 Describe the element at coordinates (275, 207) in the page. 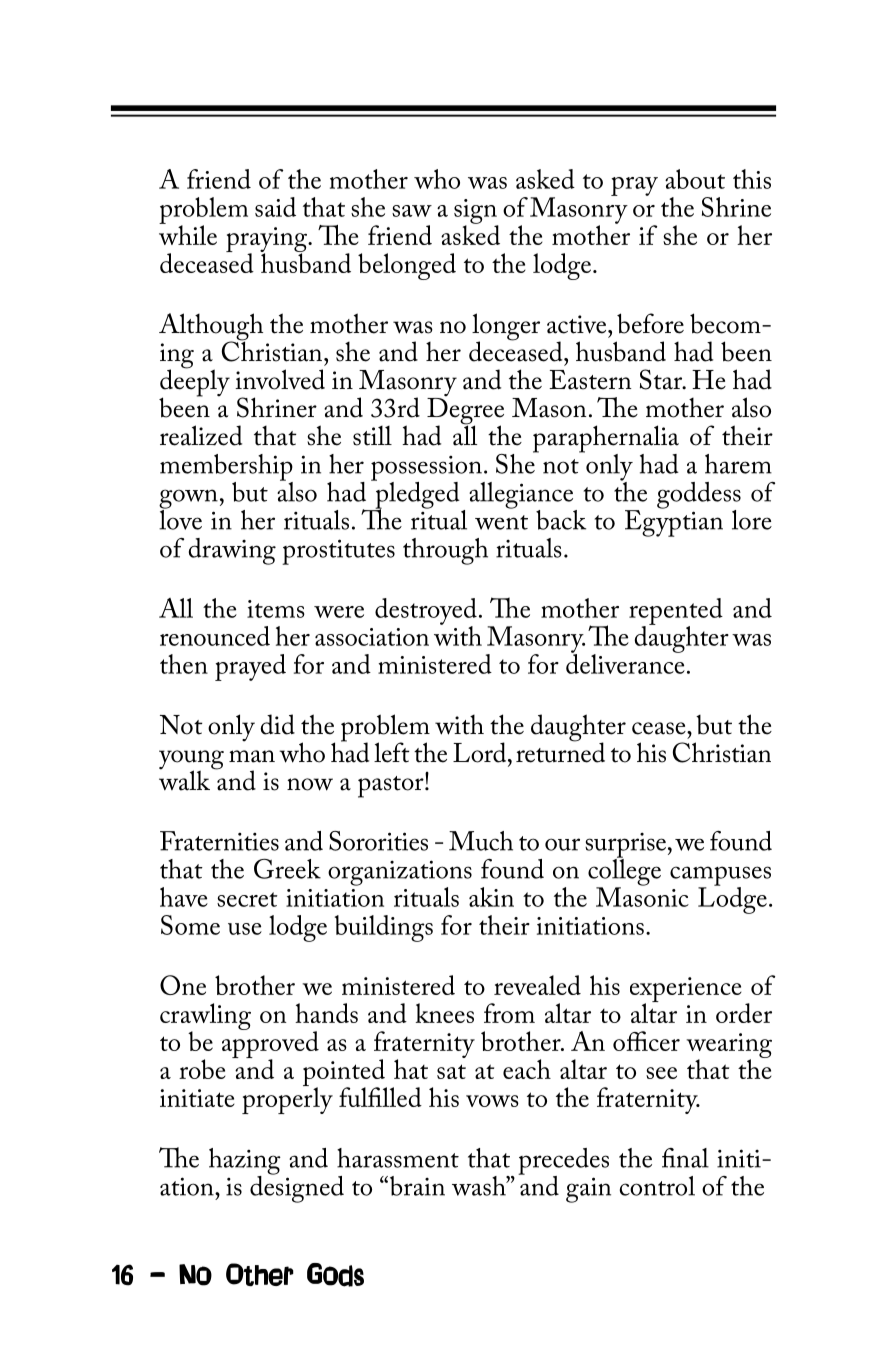

I see `said` at that location.
